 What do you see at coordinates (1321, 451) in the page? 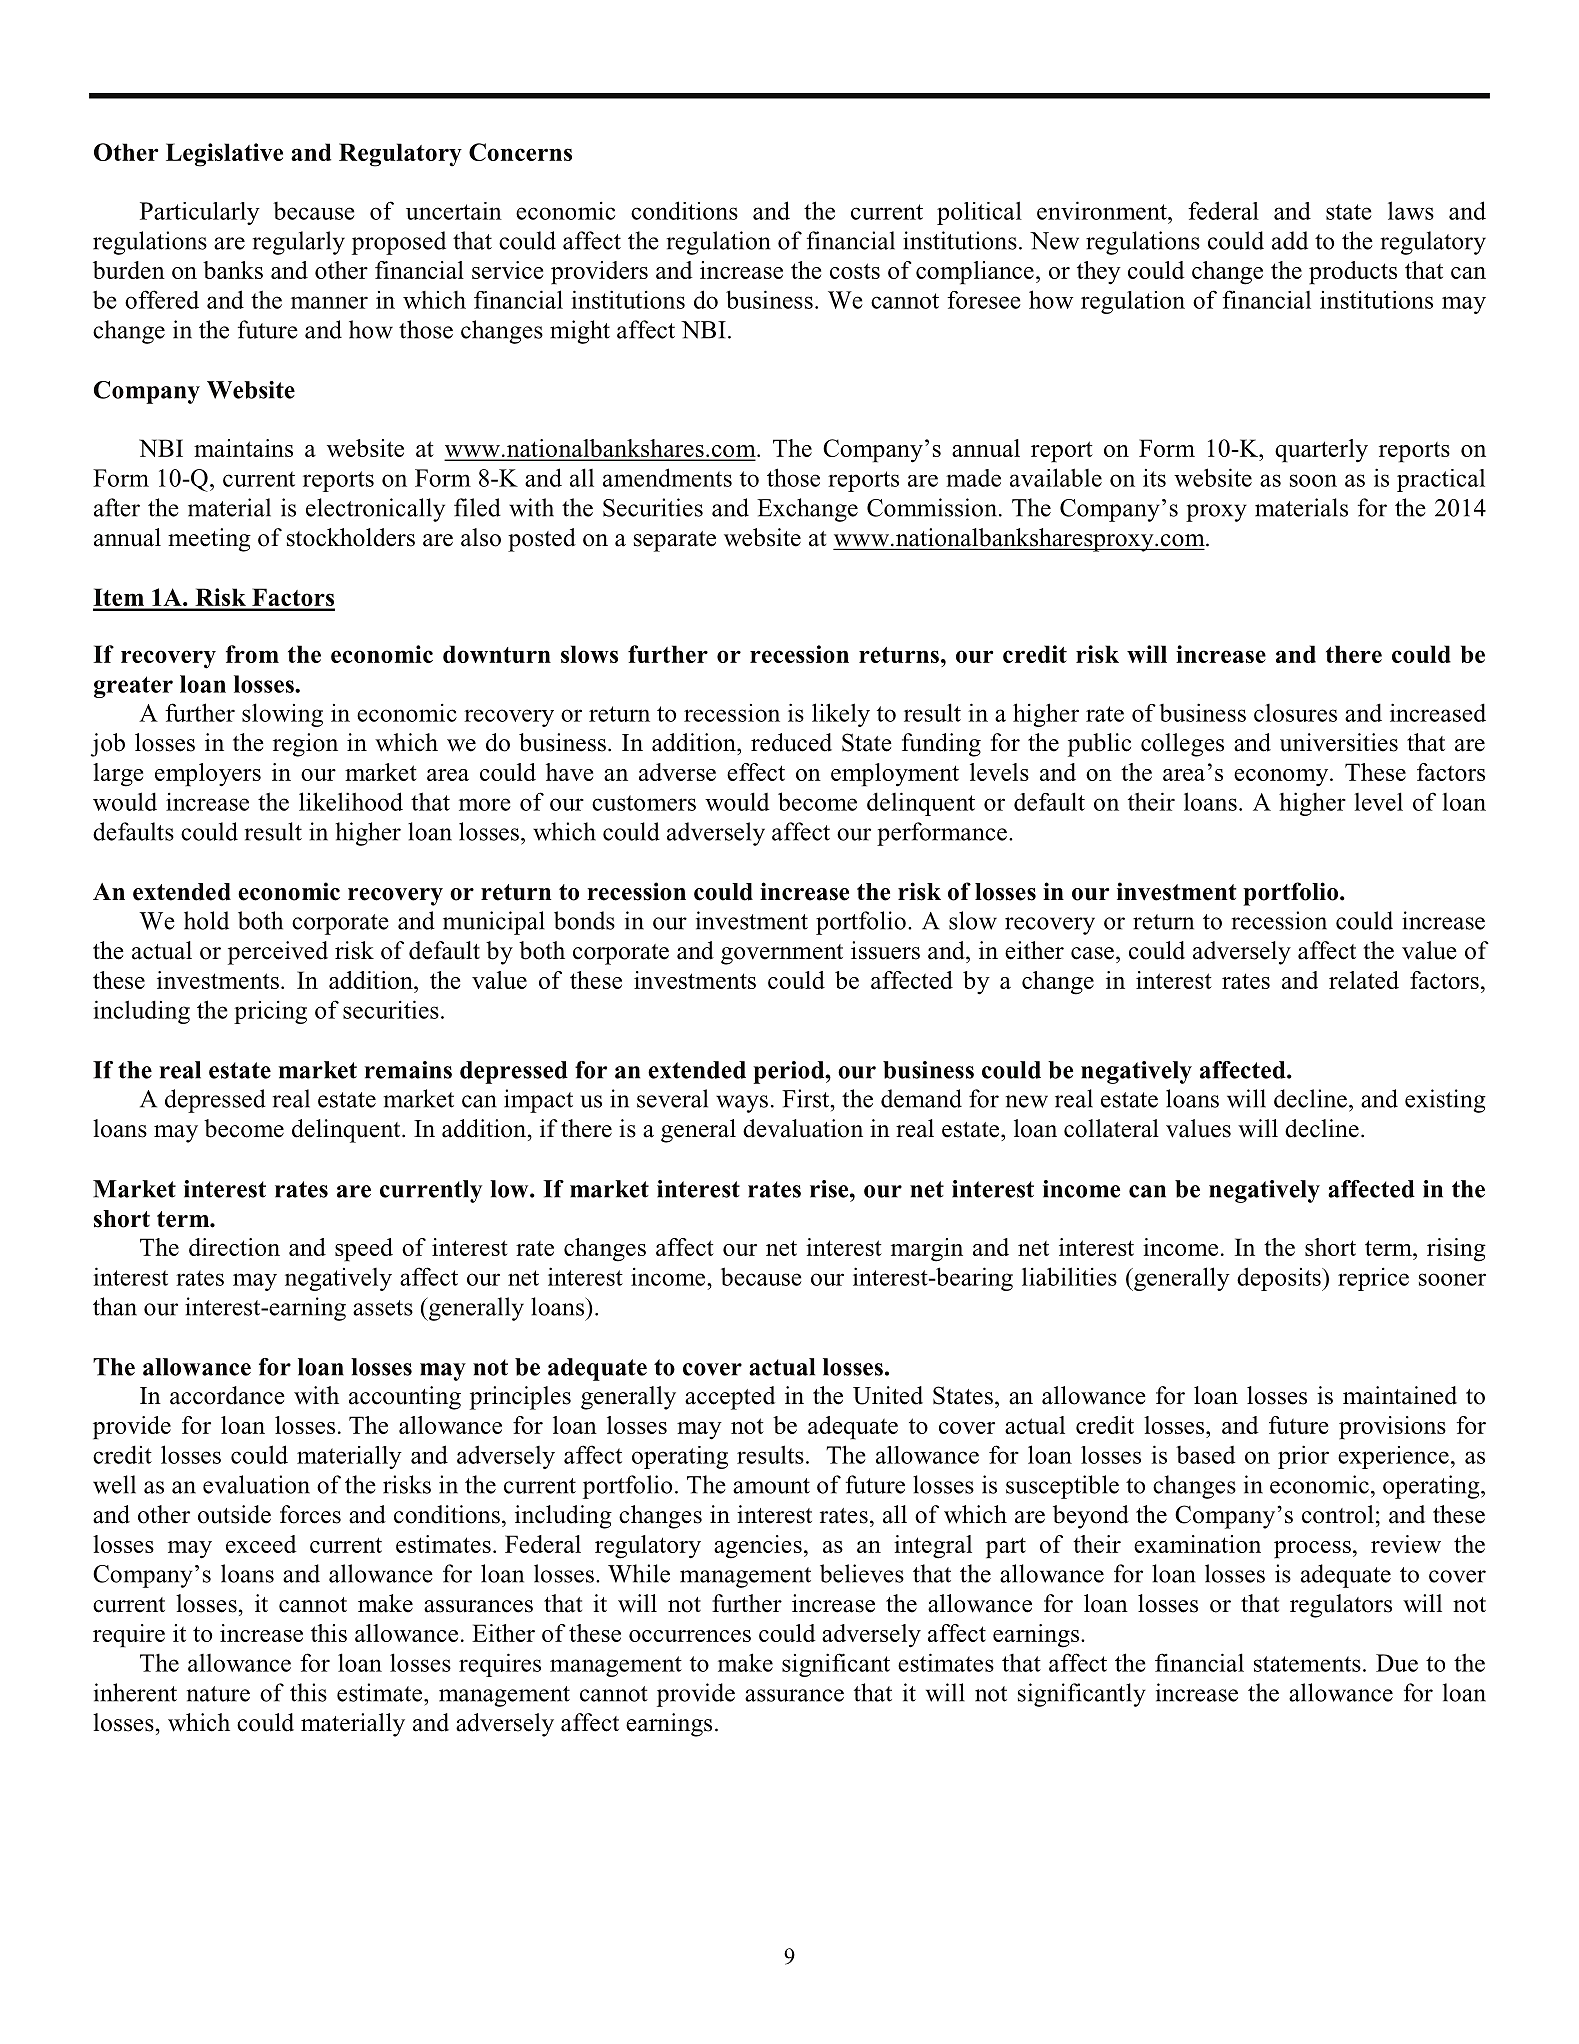
I see `quarterly` at bounding box center [1321, 451].
